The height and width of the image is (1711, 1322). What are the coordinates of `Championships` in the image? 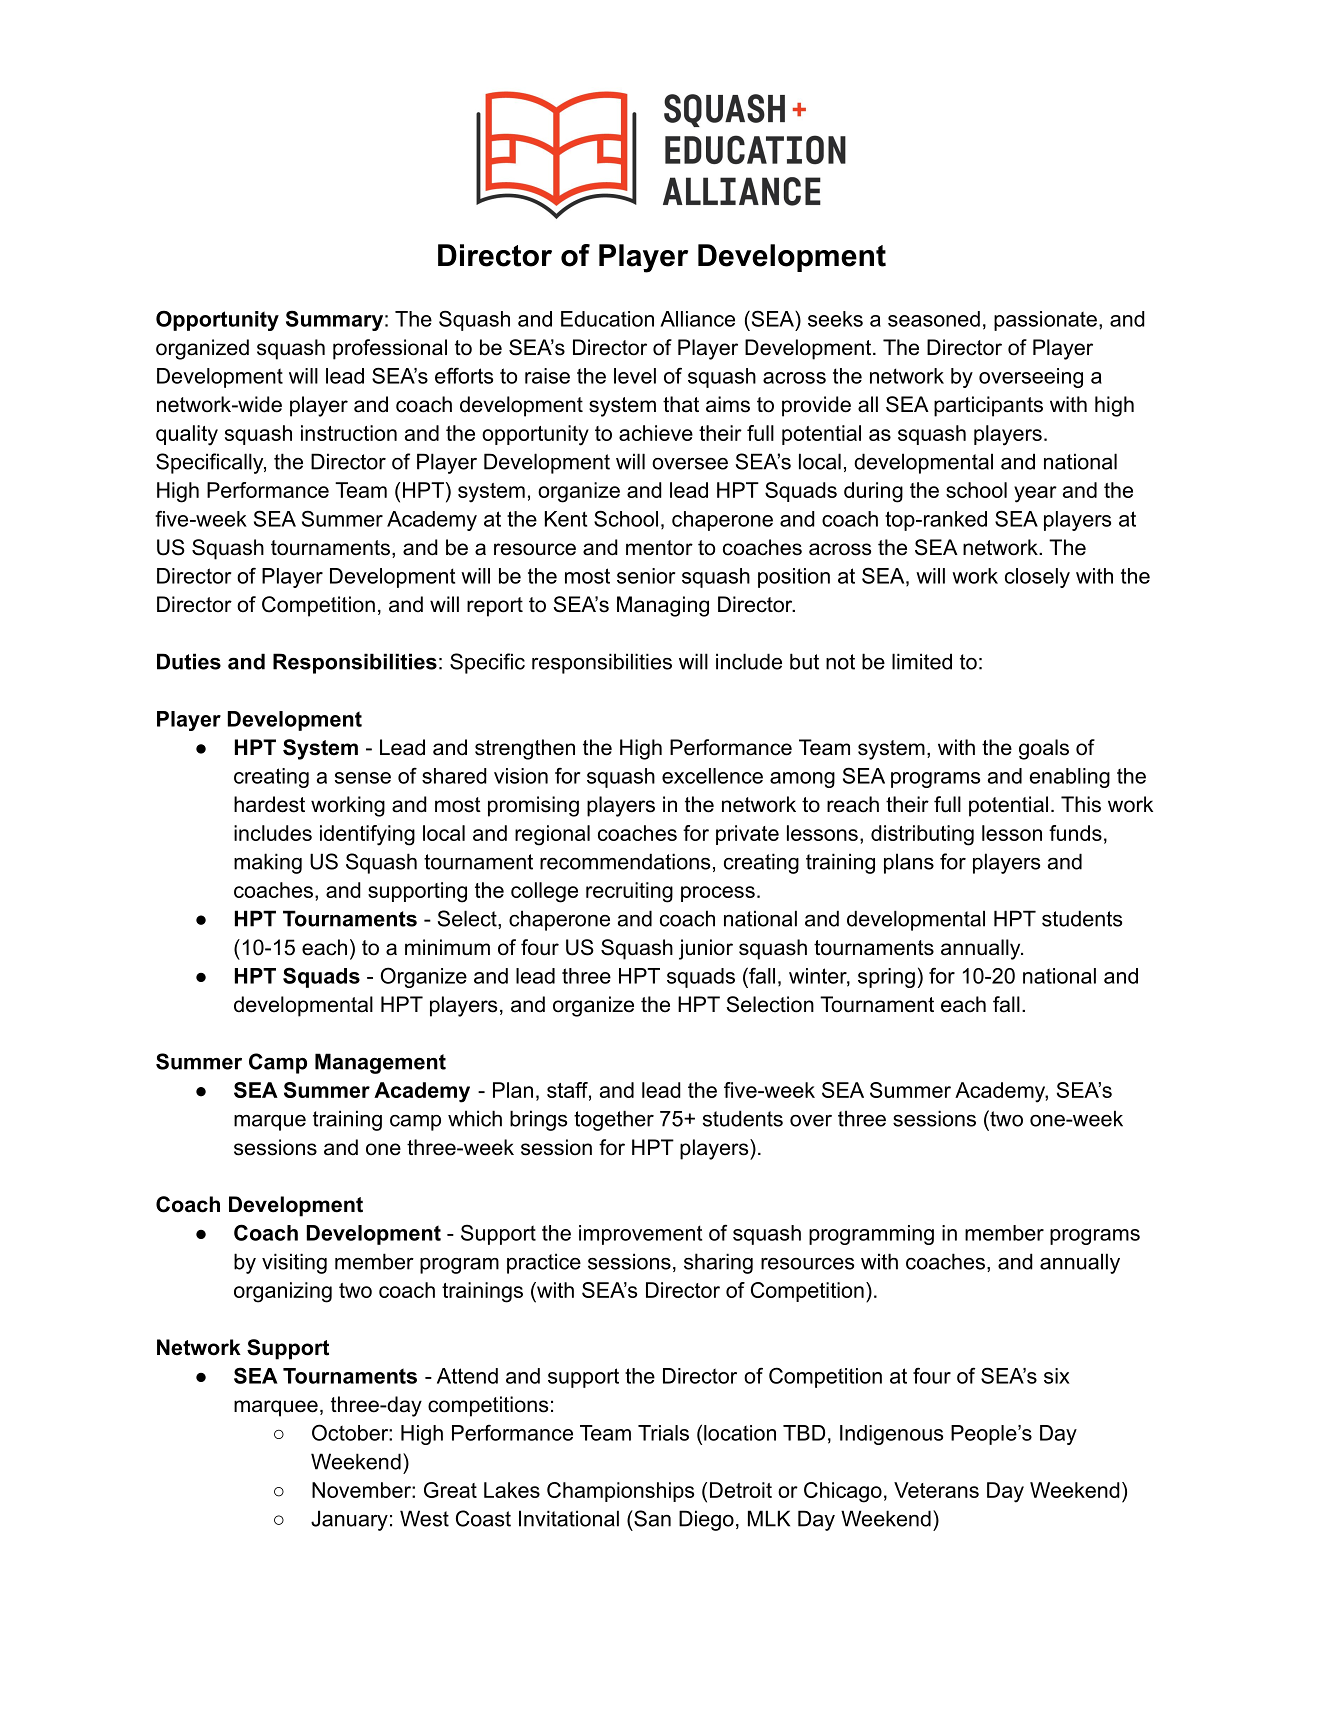 It's located at (620, 1492).
